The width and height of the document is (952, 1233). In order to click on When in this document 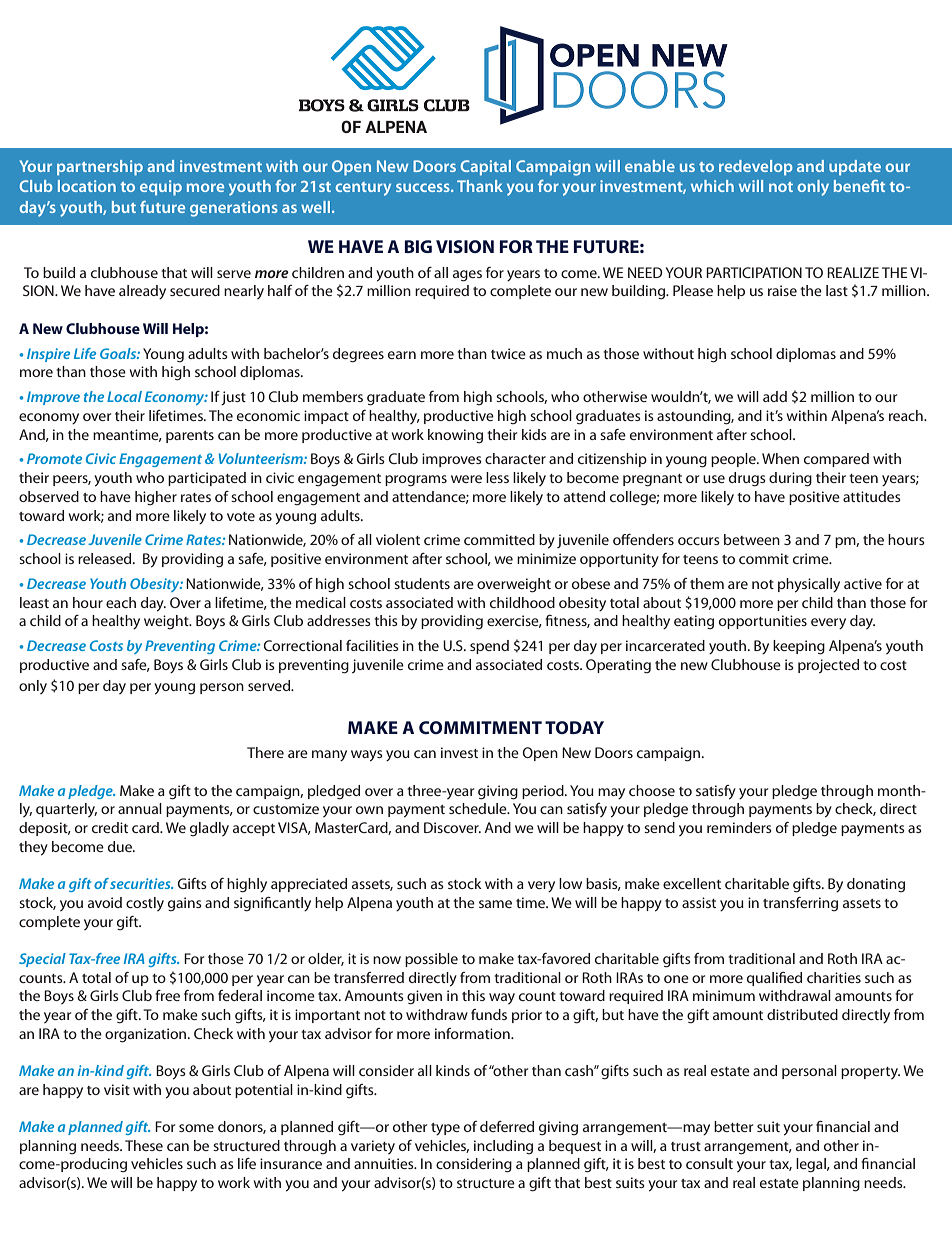, I will do `click(780, 458)`.
